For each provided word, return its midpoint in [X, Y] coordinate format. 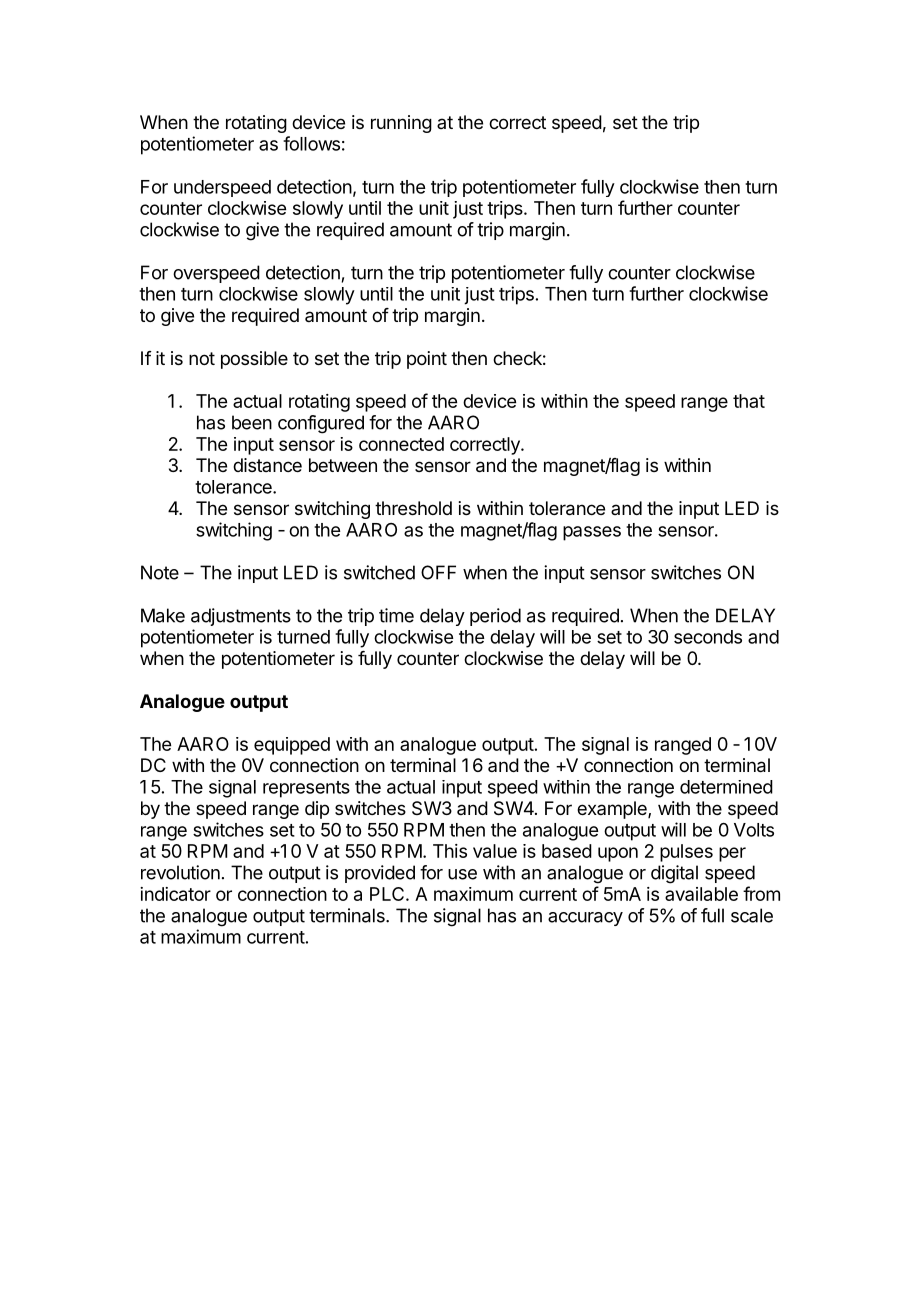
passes [592, 533]
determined [726, 787]
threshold [413, 508]
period [495, 617]
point [427, 360]
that [749, 401]
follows [311, 143]
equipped [292, 746]
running [401, 124]
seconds [708, 637]
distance [267, 465]
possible [254, 360]
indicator [175, 894]
